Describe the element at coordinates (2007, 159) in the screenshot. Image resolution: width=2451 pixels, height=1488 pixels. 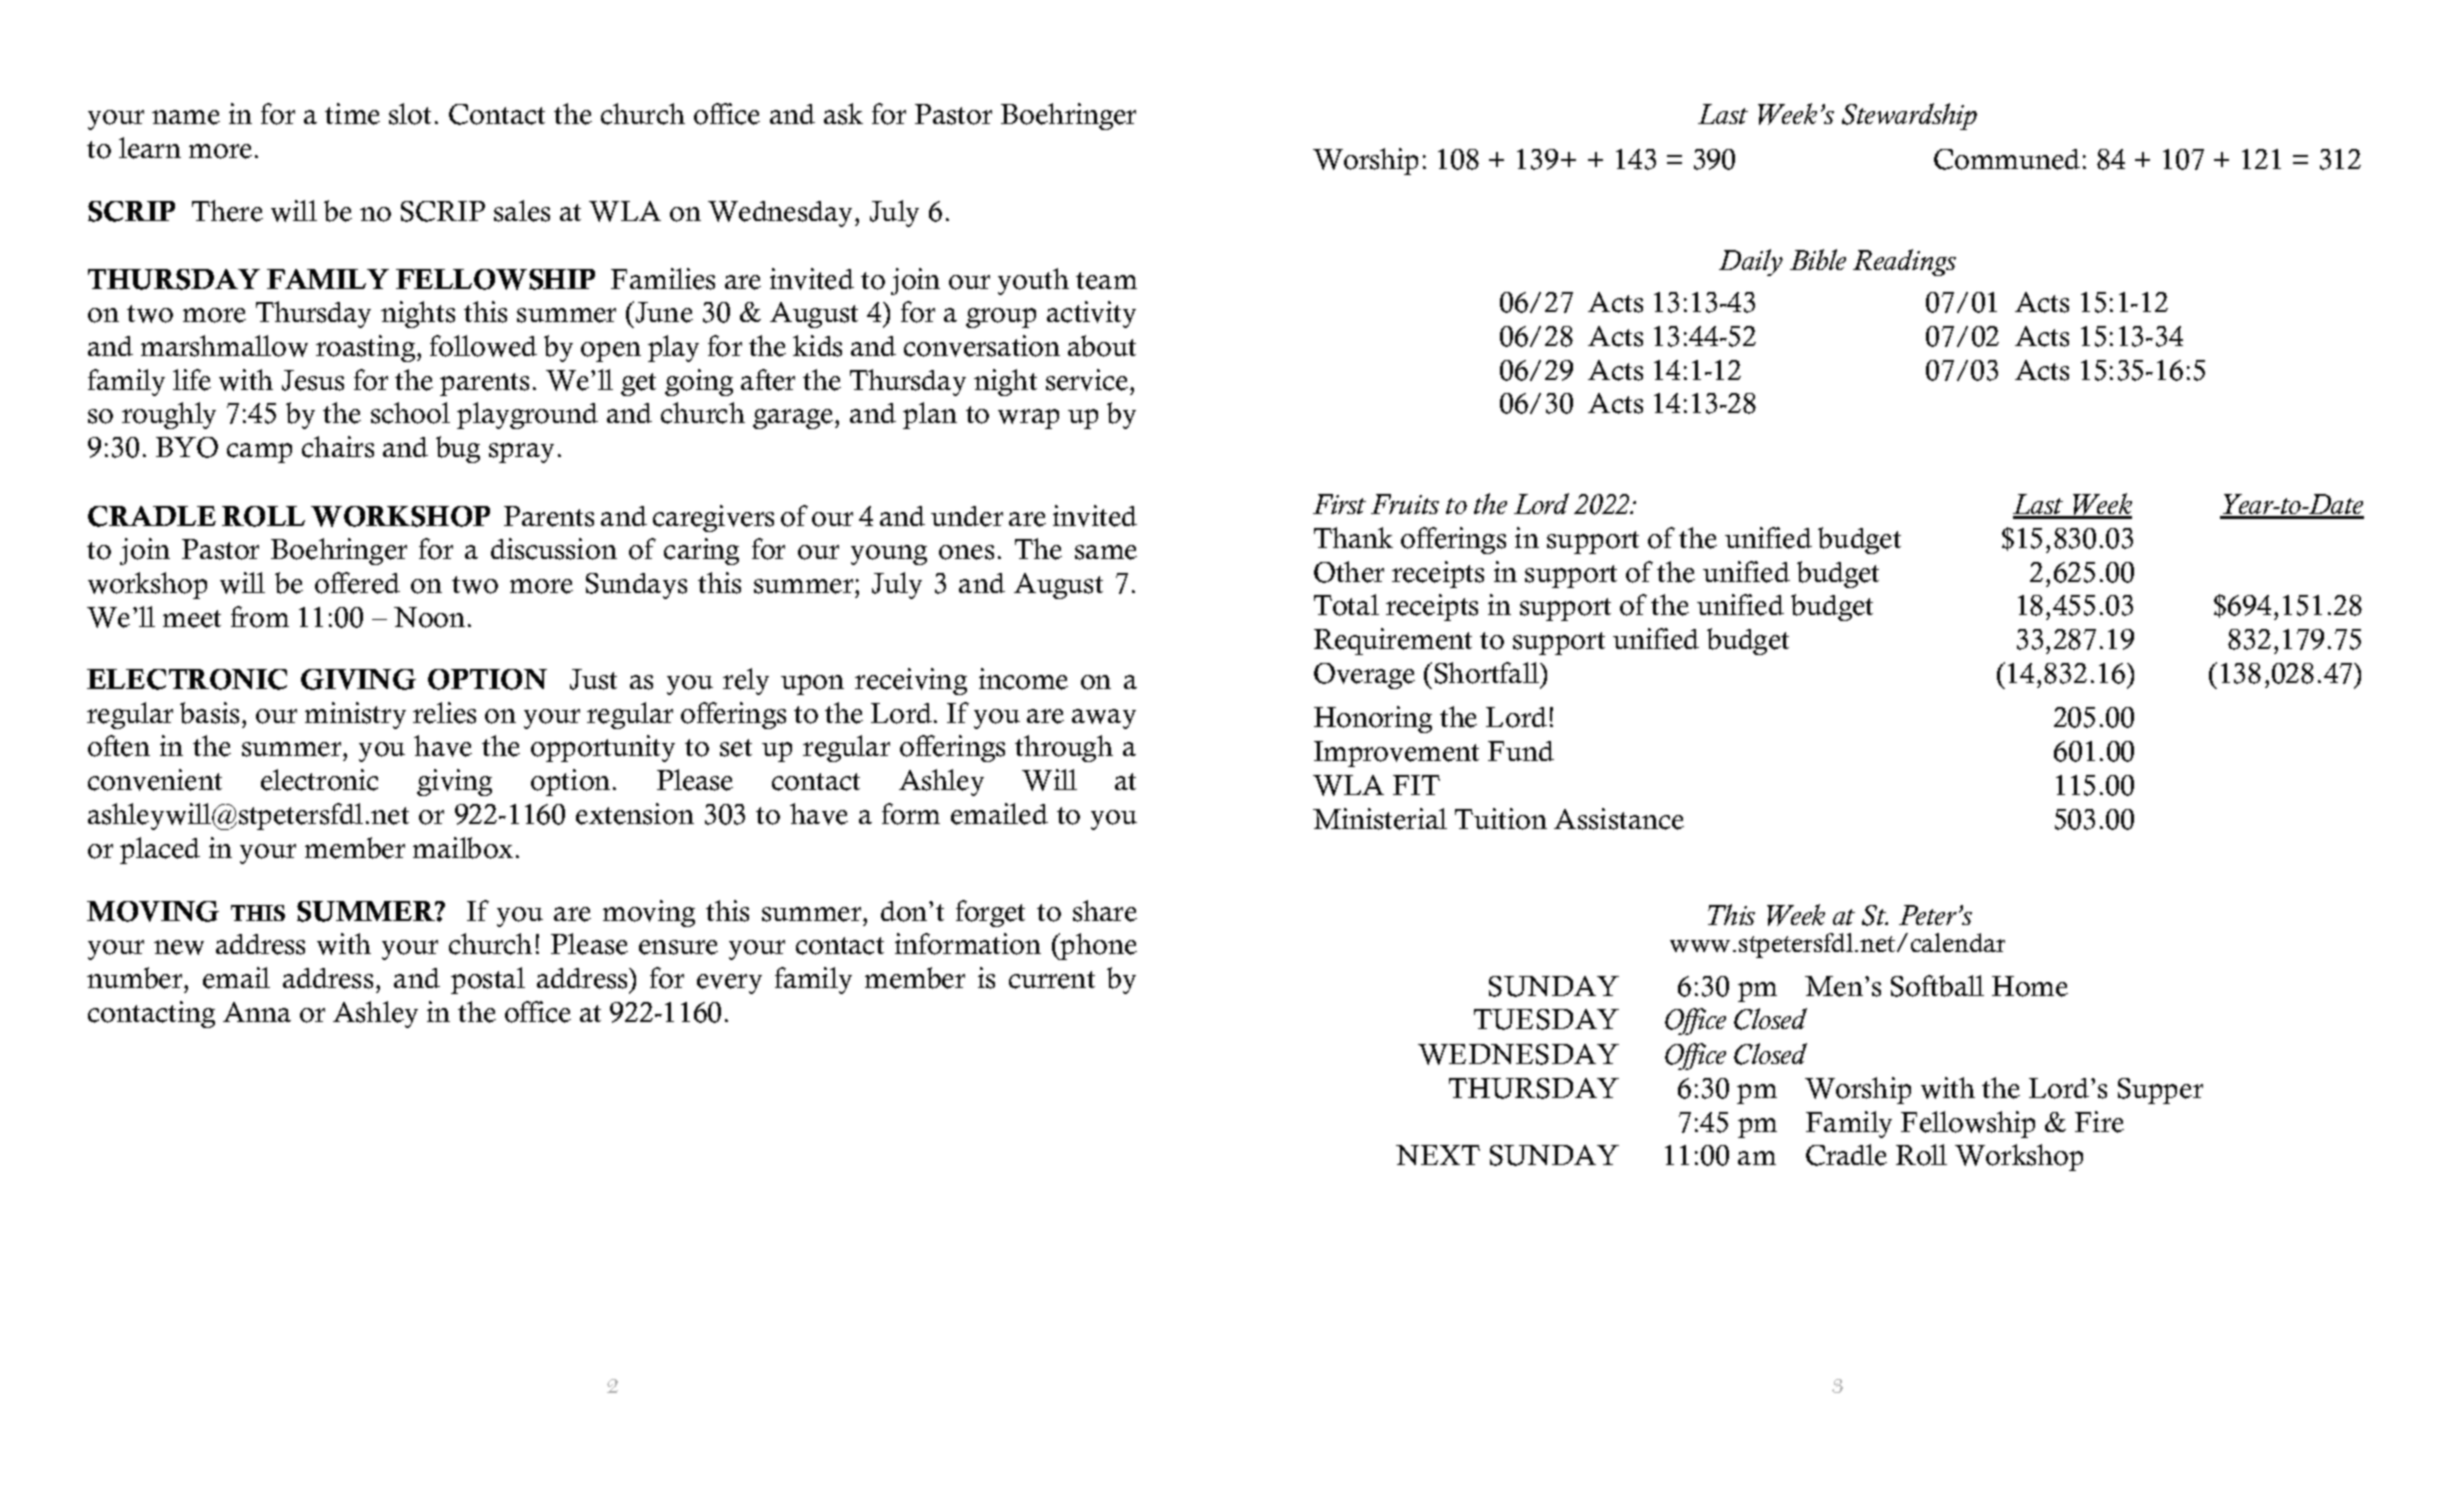
I see `Communed` at that location.
